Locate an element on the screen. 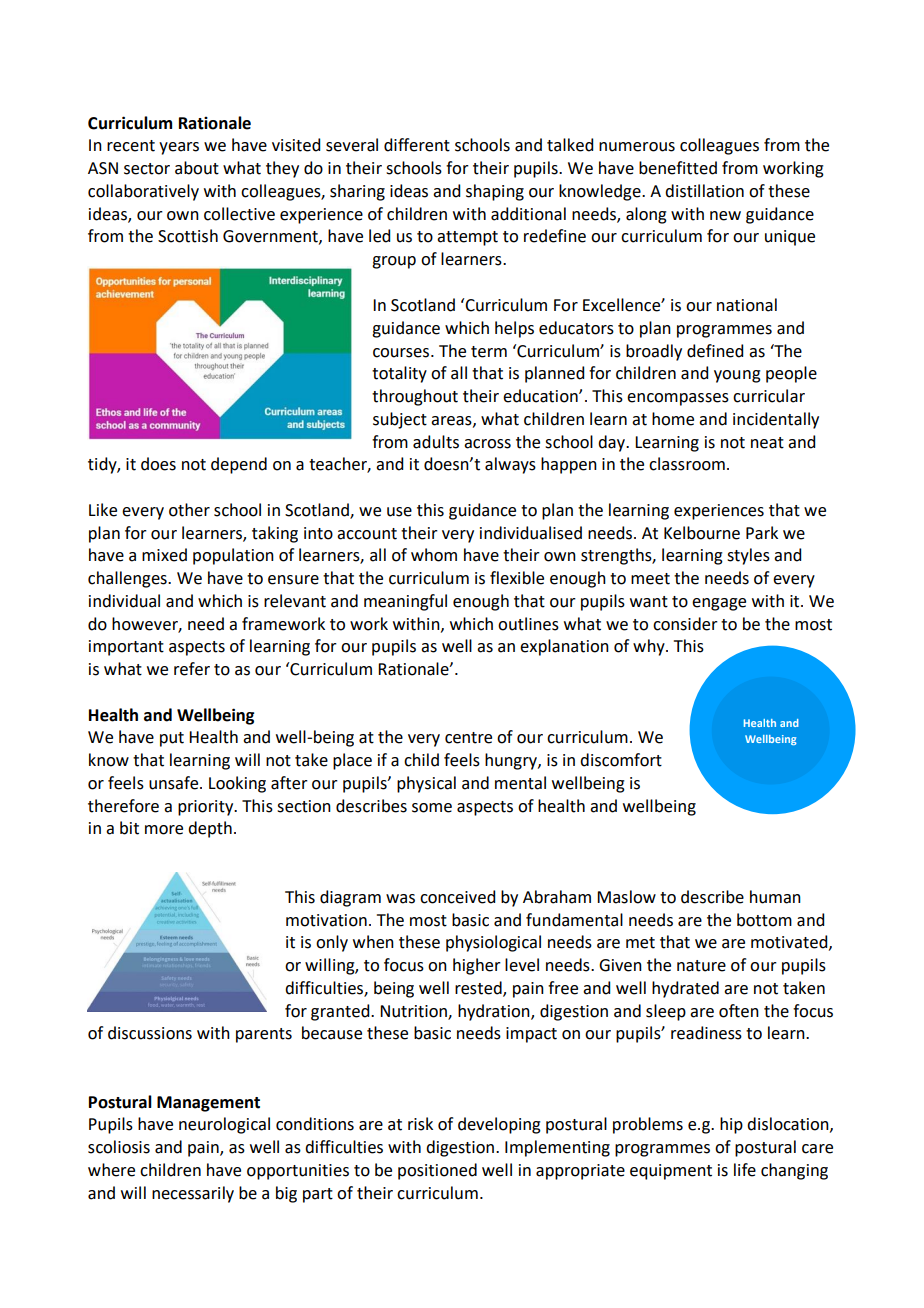 Image resolution: width=924 pixels, height=1308 pixels. shaping is located at coordinates (495, 192).
